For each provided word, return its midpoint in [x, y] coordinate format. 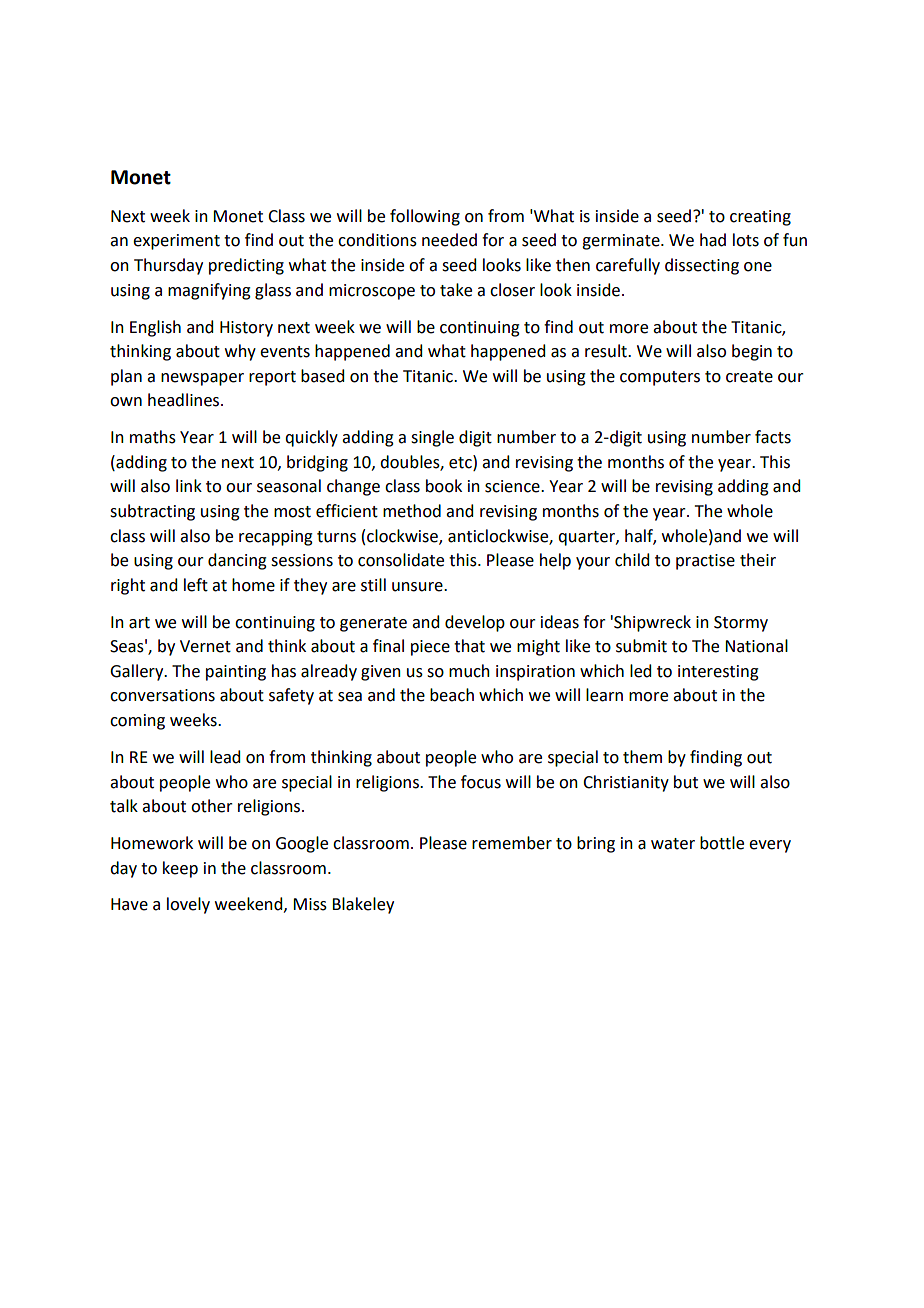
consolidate [401, 560]
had [713, 240]
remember [512, 843]
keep [180, 869]
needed [449, 240]
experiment [176, 242]
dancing [237, 561]
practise [705, 562]
